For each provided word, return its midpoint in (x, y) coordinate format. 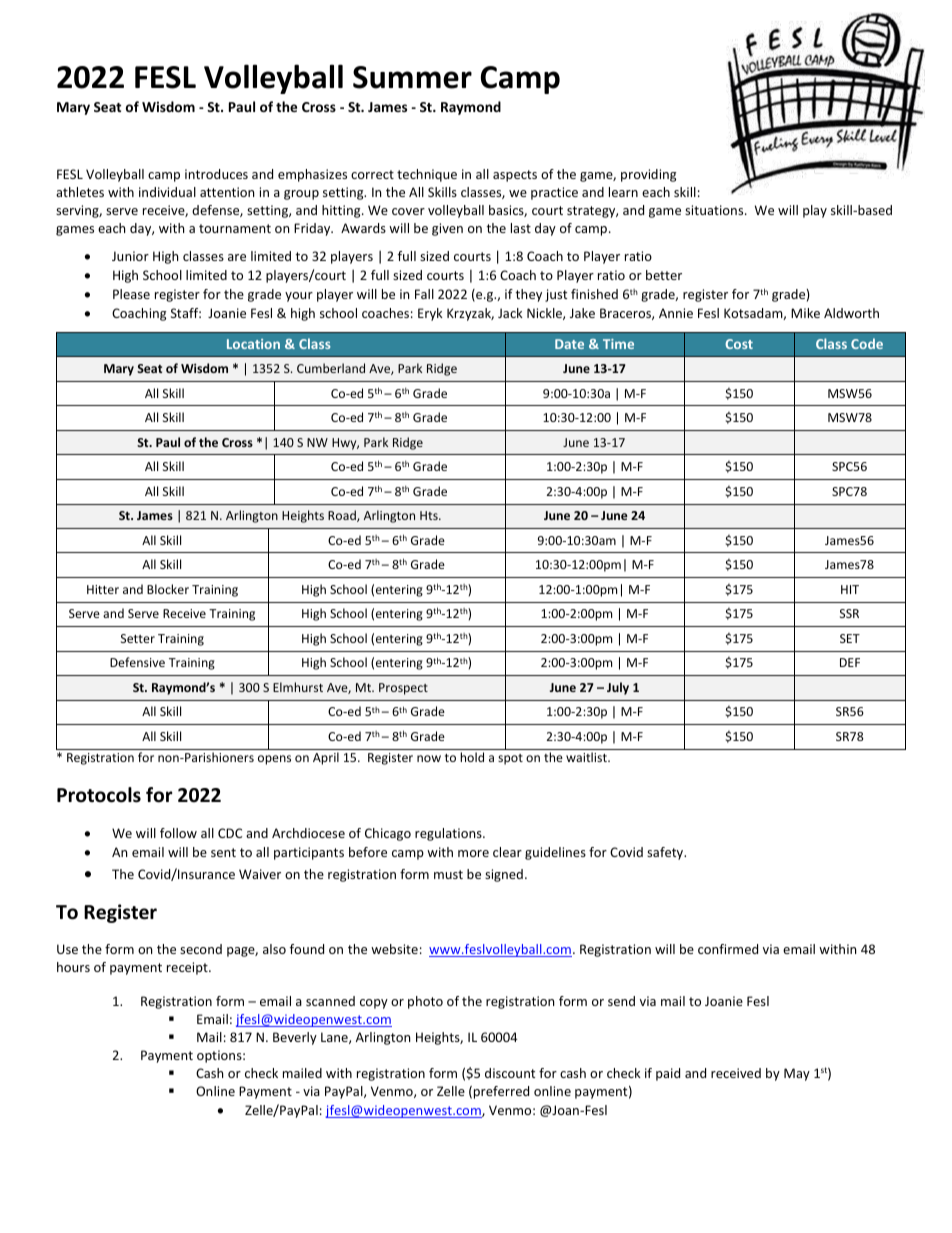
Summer (412, 77)
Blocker (168, 589)
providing (648, 175)
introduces (216, 174)
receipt (188, 968)
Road (343, 516)
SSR (849, 613)
